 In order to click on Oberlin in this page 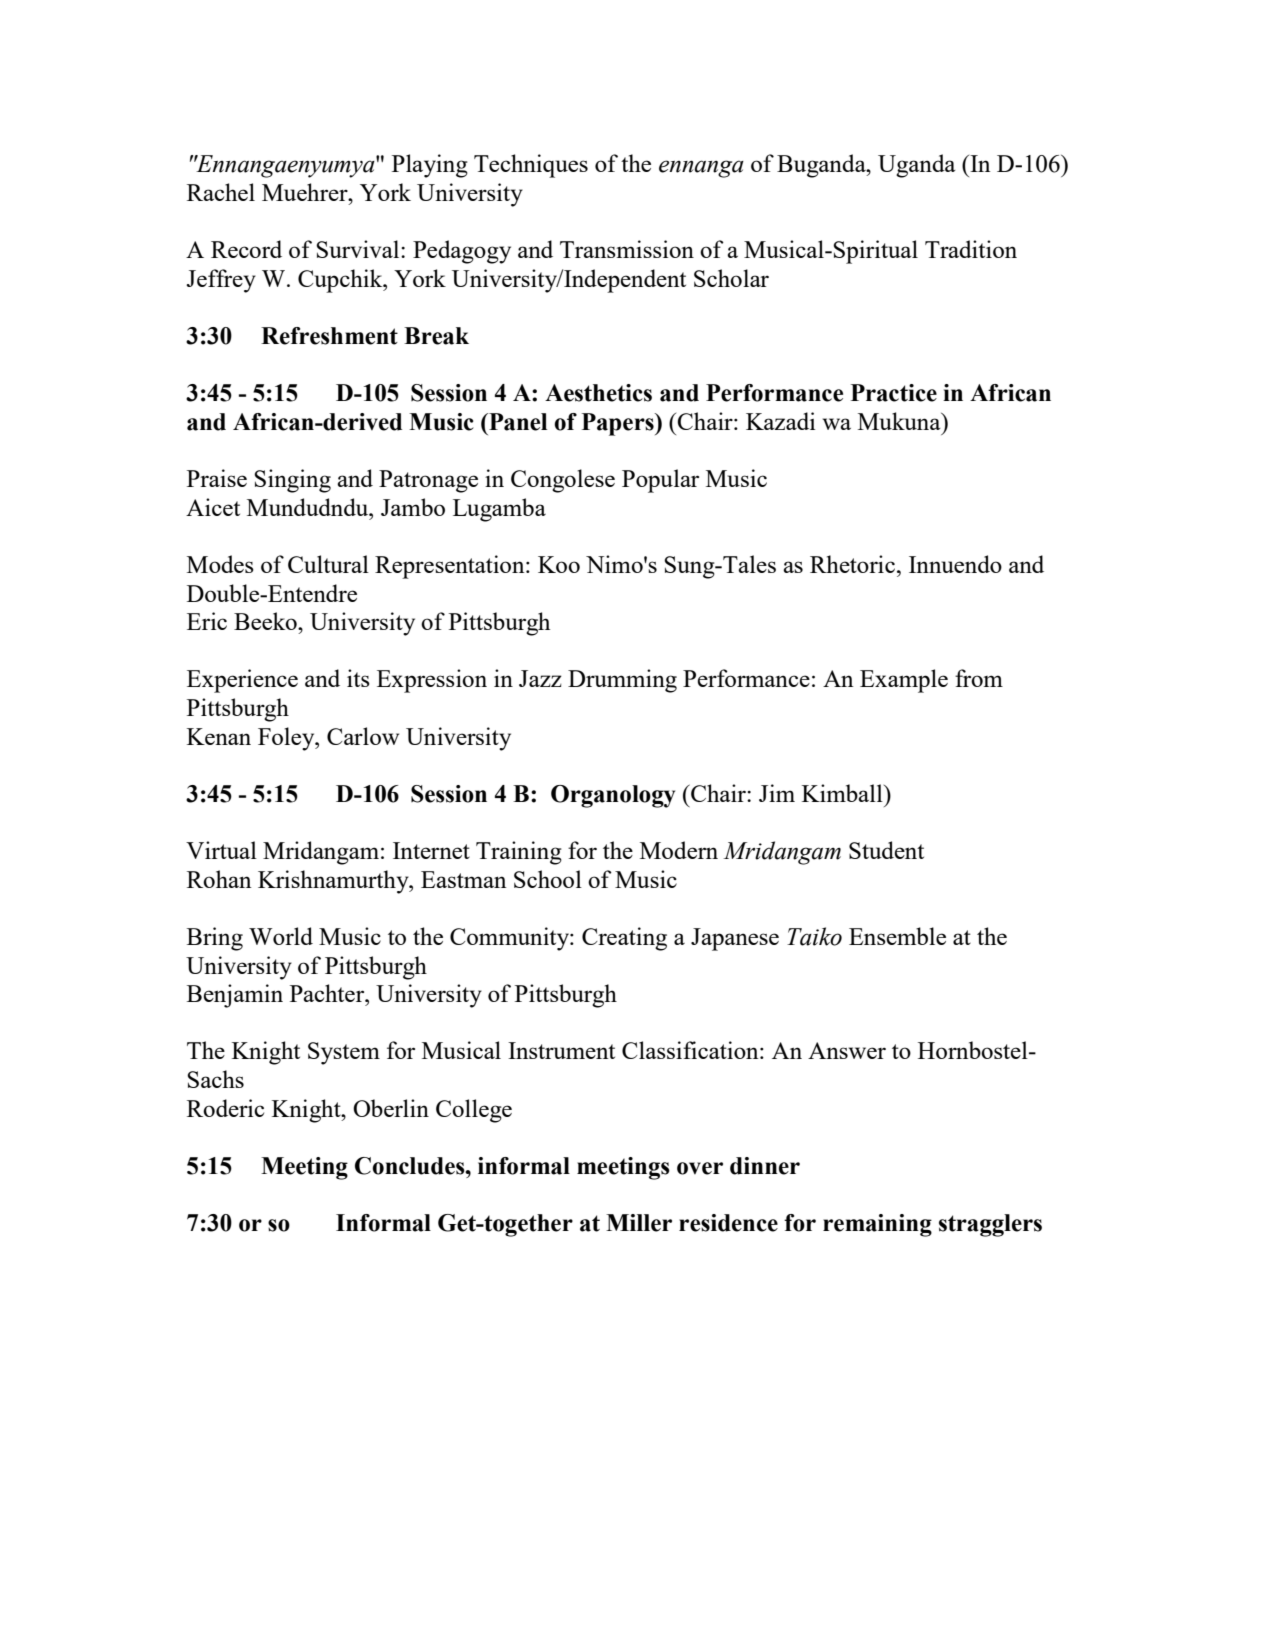, I will do `click(391, 1108)`.
